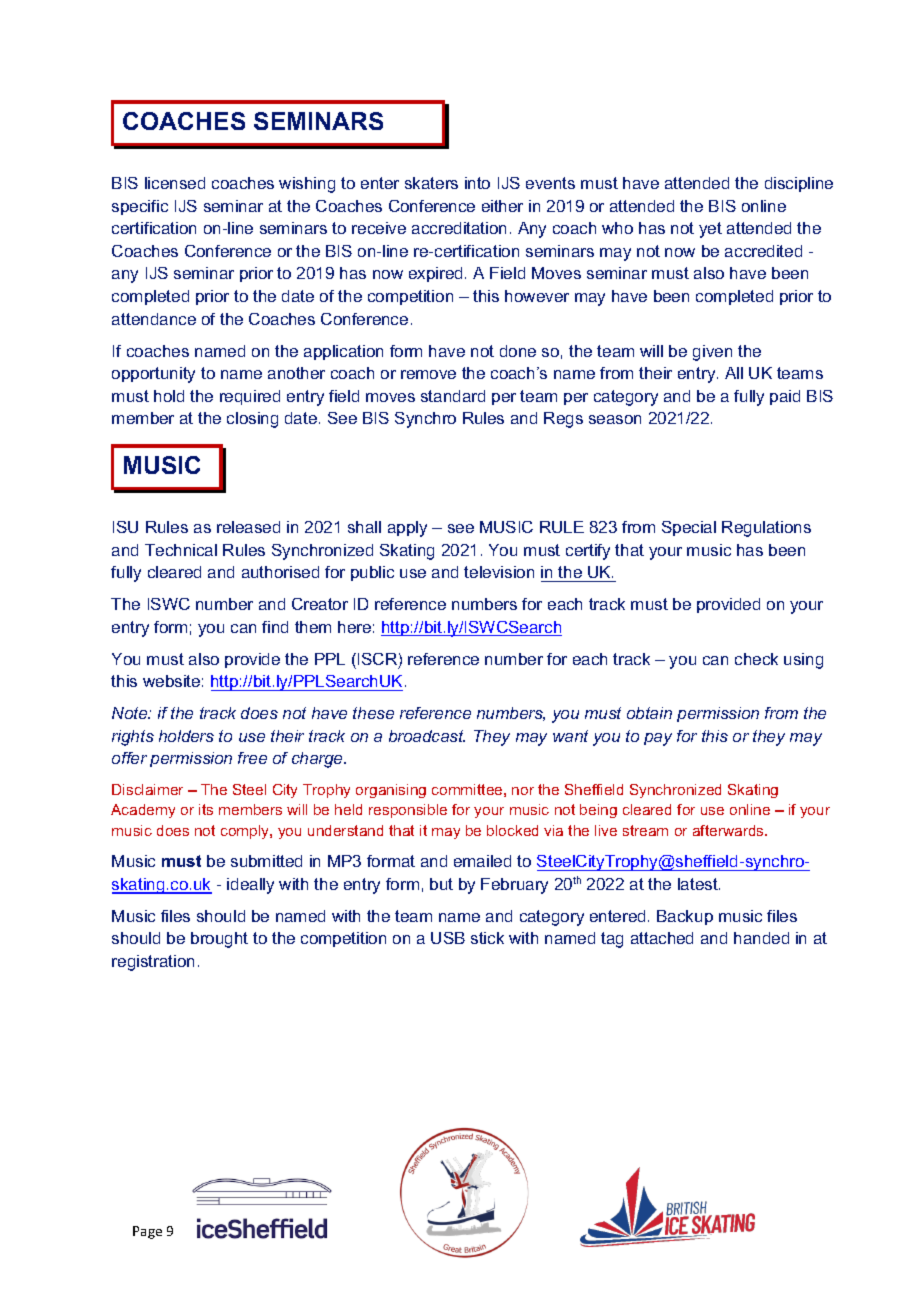 The image size is (924, 1308). What do you see at coordinates (499, 572) in the screenshot?
I see `television` at bounding box center [499, 572].
